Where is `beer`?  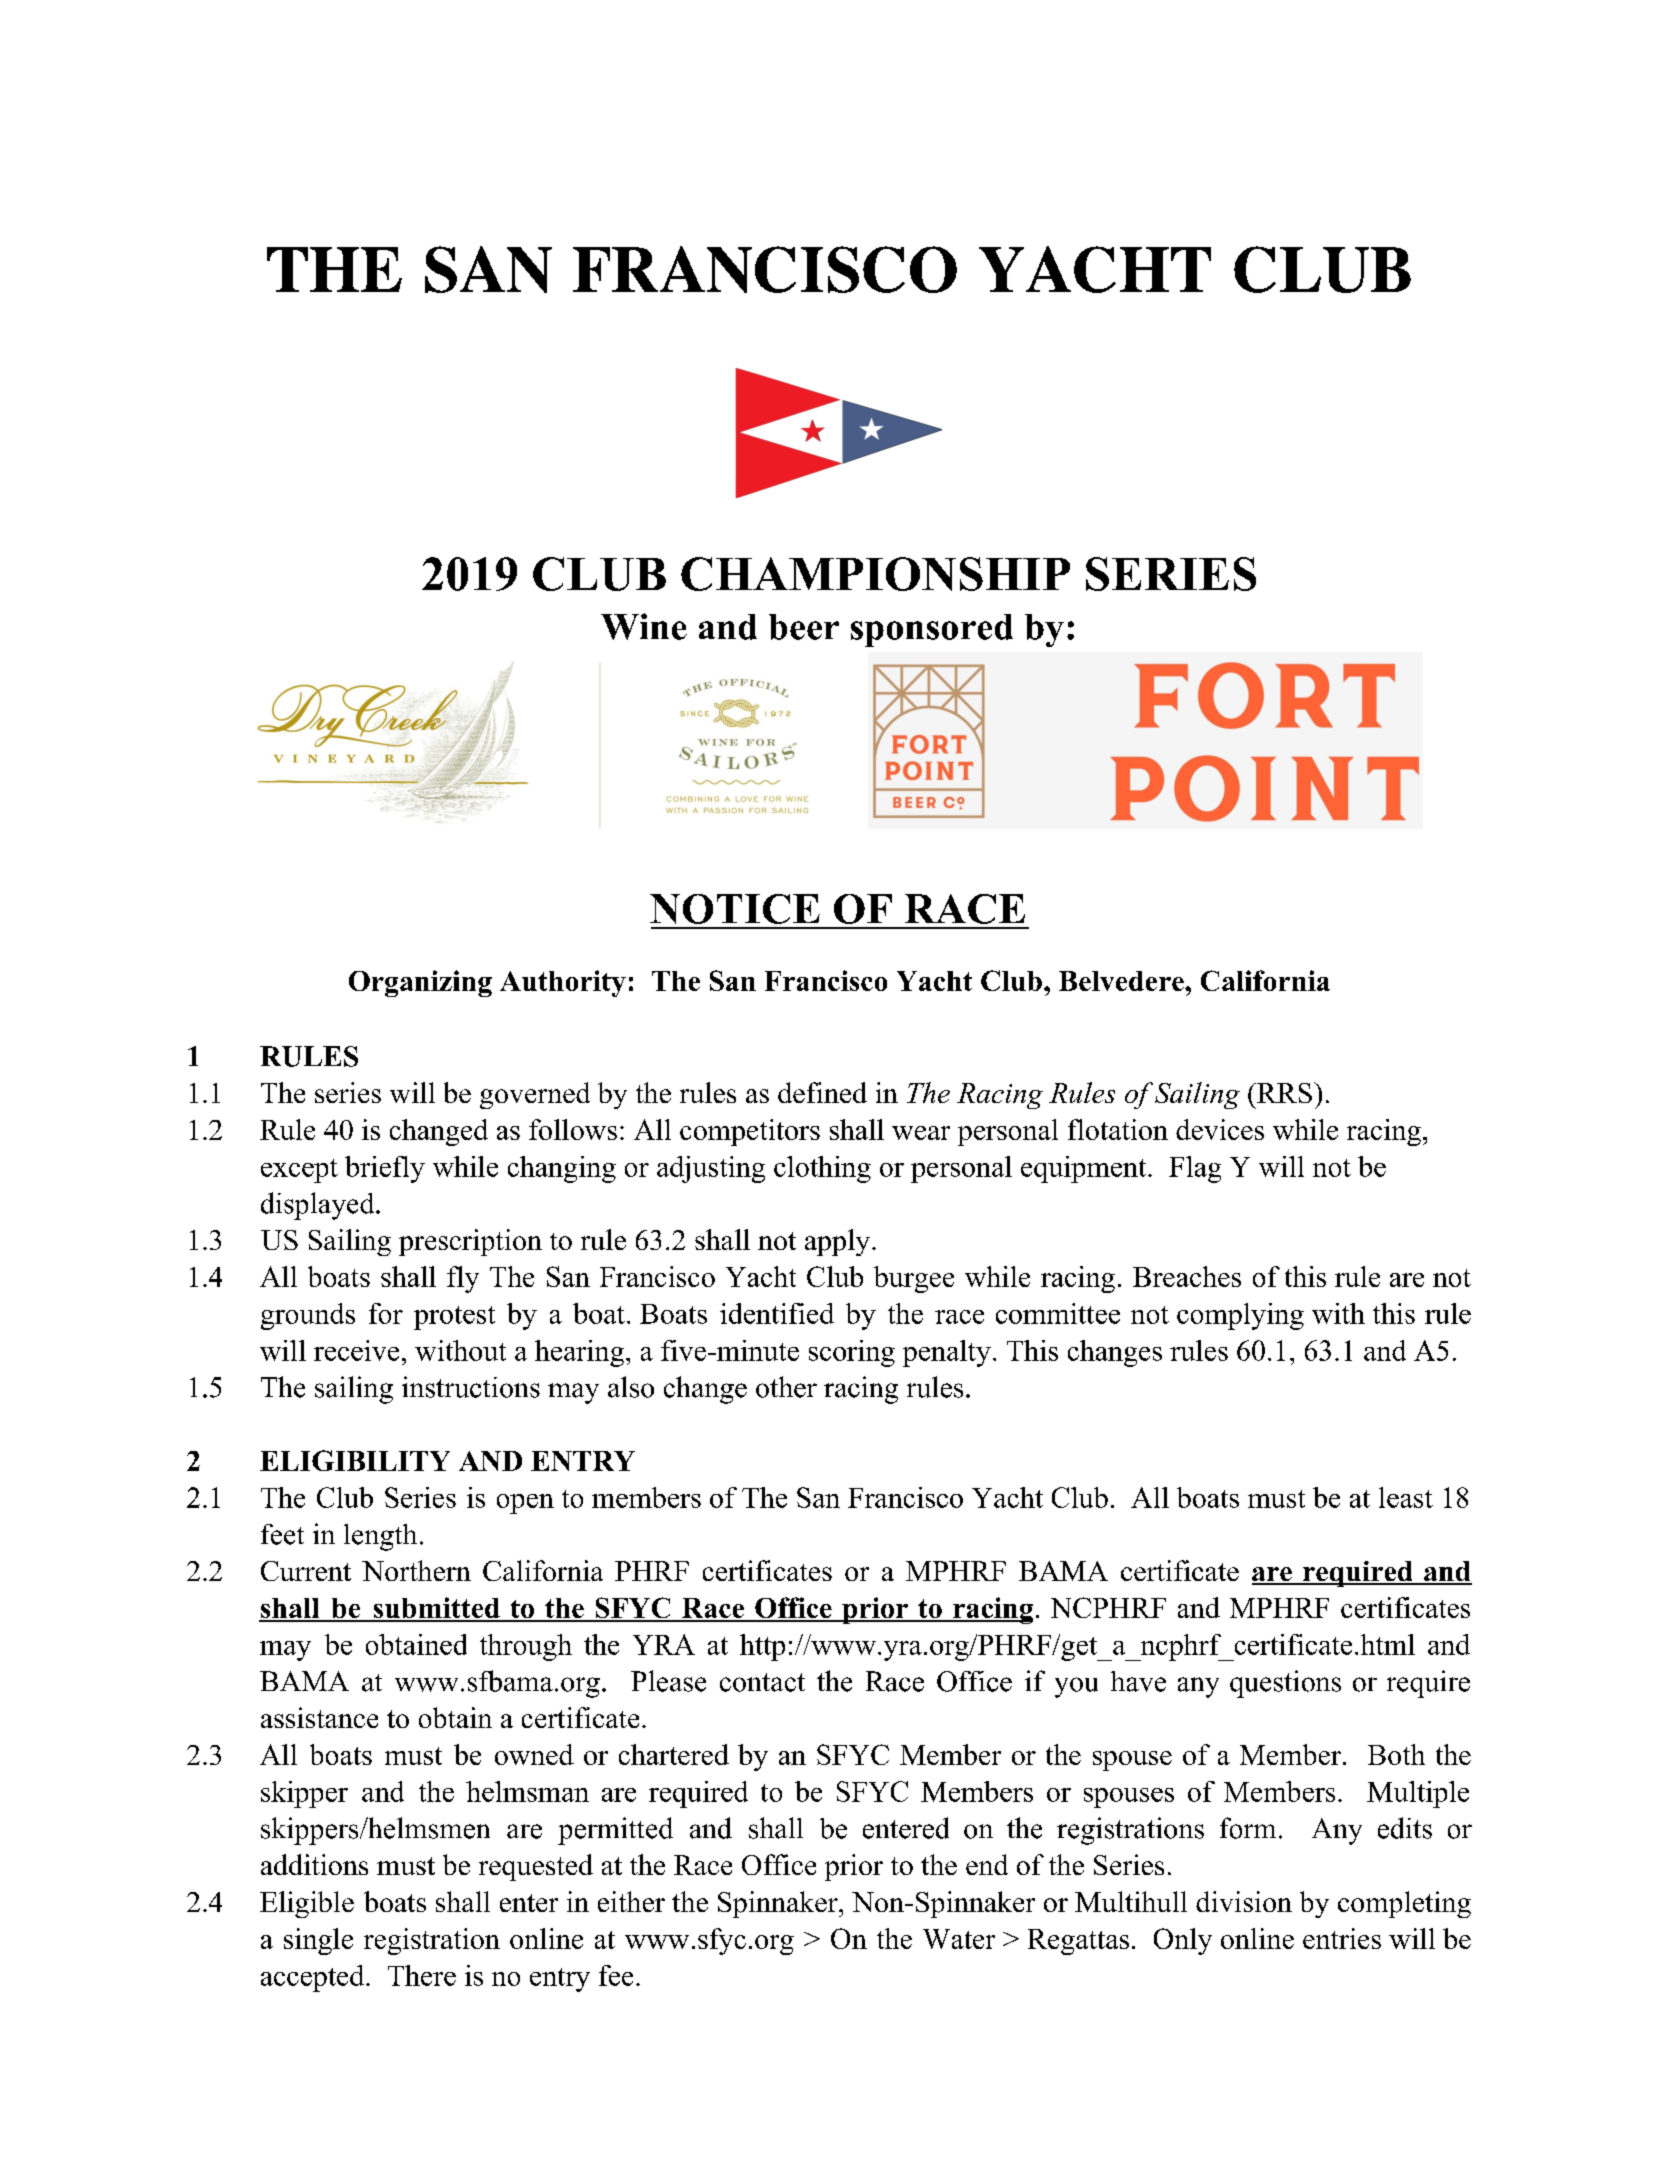
beer is located at coordinates (804, 627).
